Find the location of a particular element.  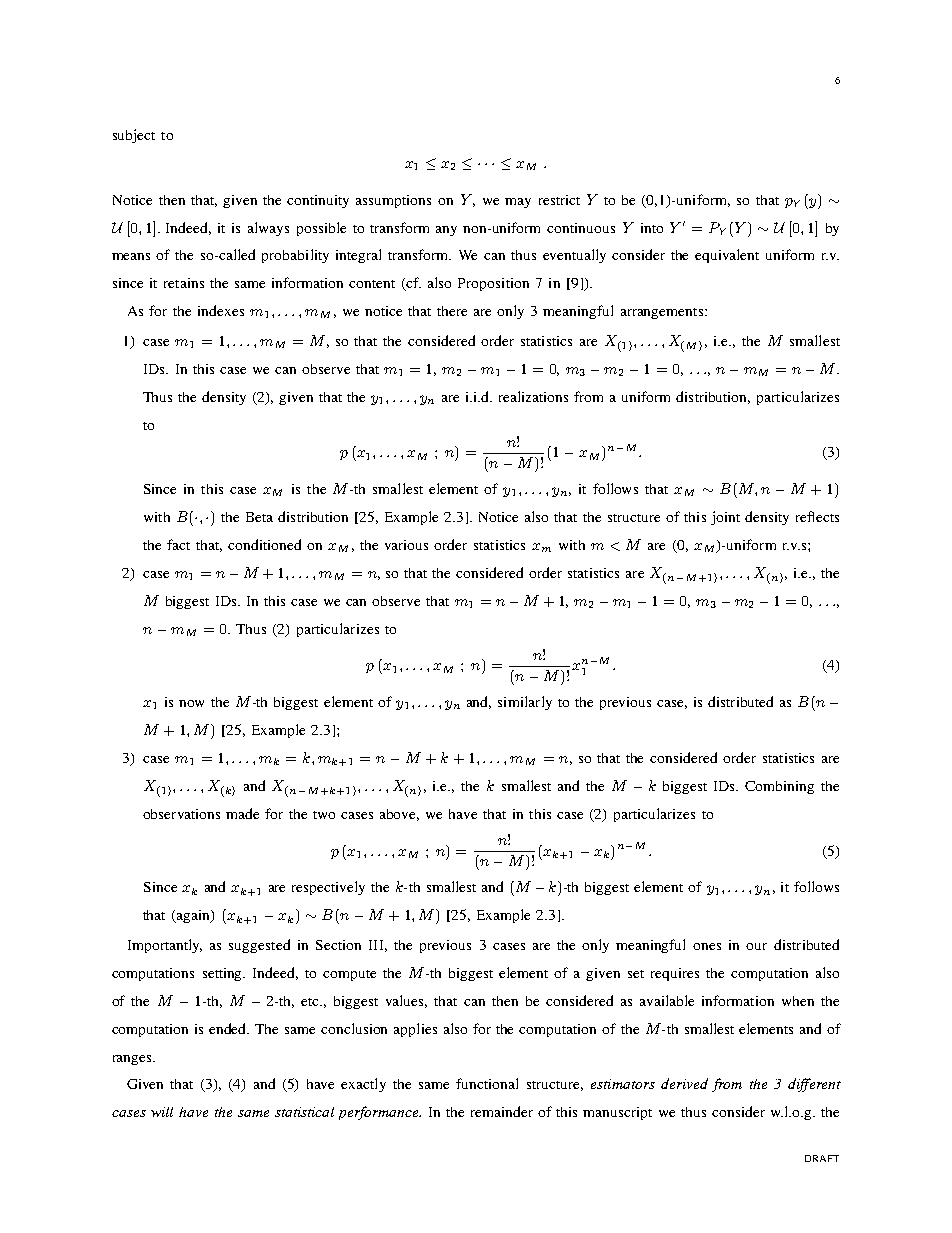

our is located at coordinates (756, 946).
